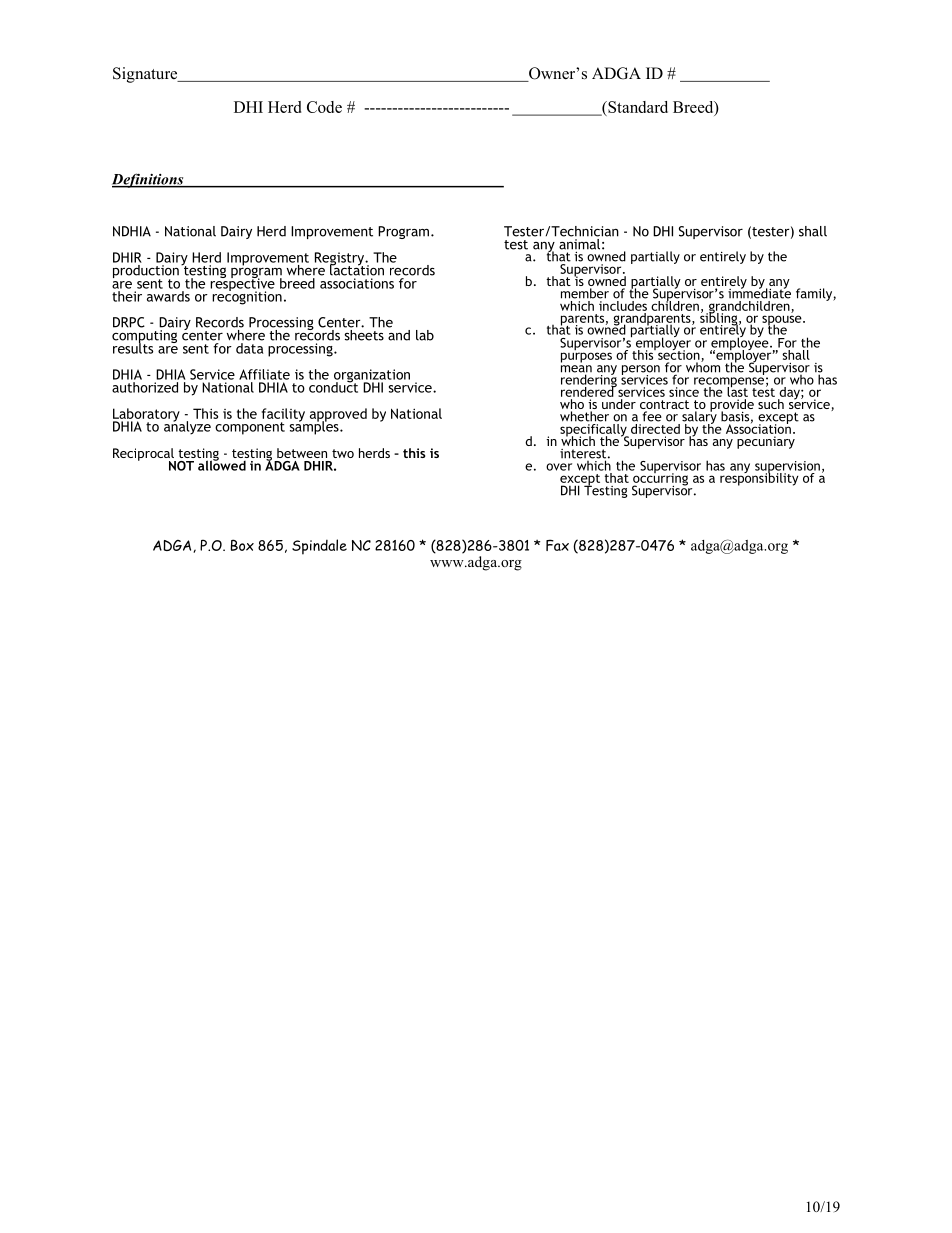 The height and width of the screenshot is (1233, 952). Describe the element at coordinates (324, 107) in the screenshot. I see `Code` at that location.
